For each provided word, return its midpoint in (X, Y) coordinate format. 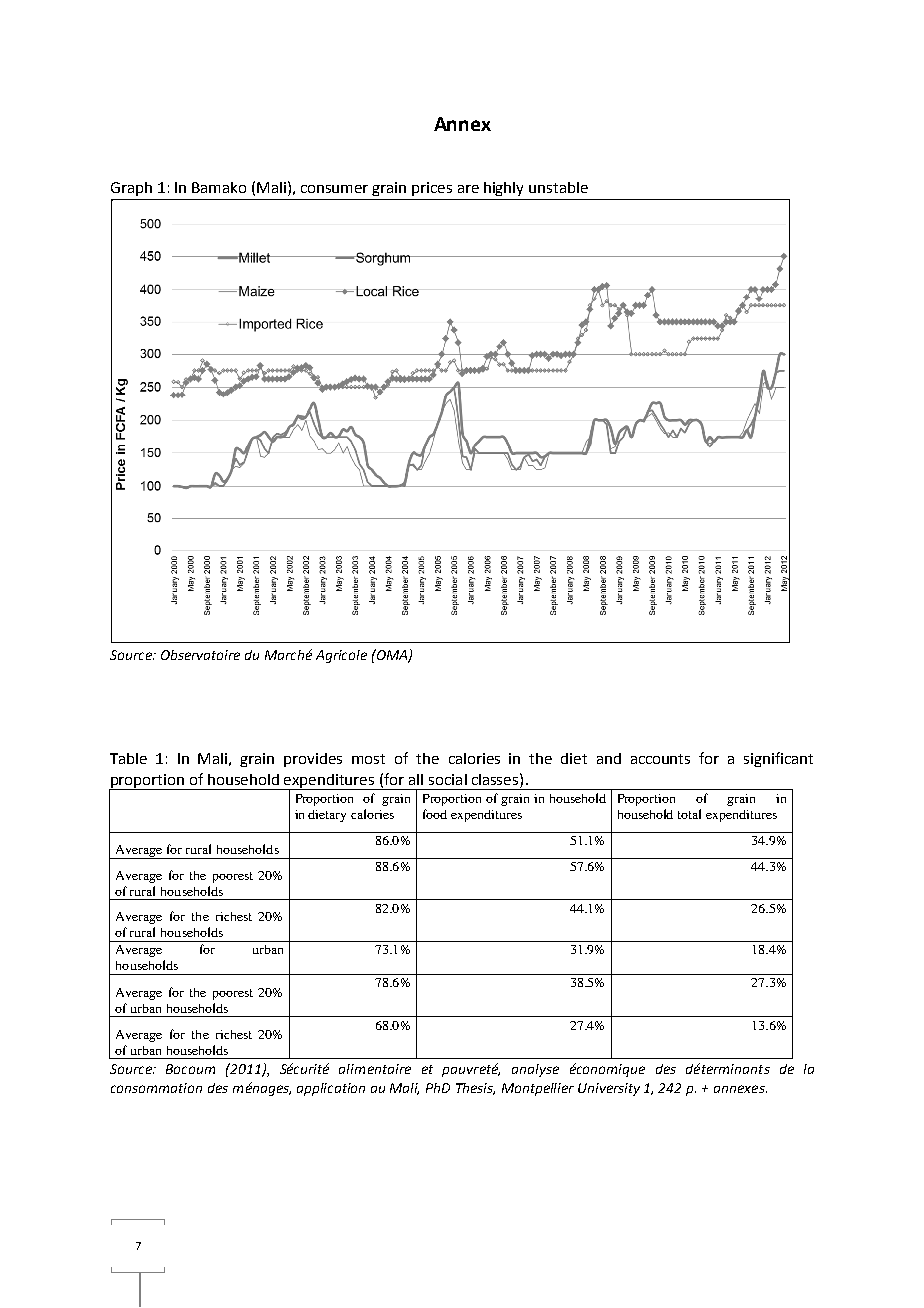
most (368, 759)
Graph (131, 189)
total (689, 814)
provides (313, 760)
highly (503, 189)
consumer (334, 189)
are (468, 189)
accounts (660, 759)
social (448, 779)
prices (432, 189)
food (435, 814)
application (331, 1089)
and (609, 758)
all (416, 779)
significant (778, 759)
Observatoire (200, 655)
